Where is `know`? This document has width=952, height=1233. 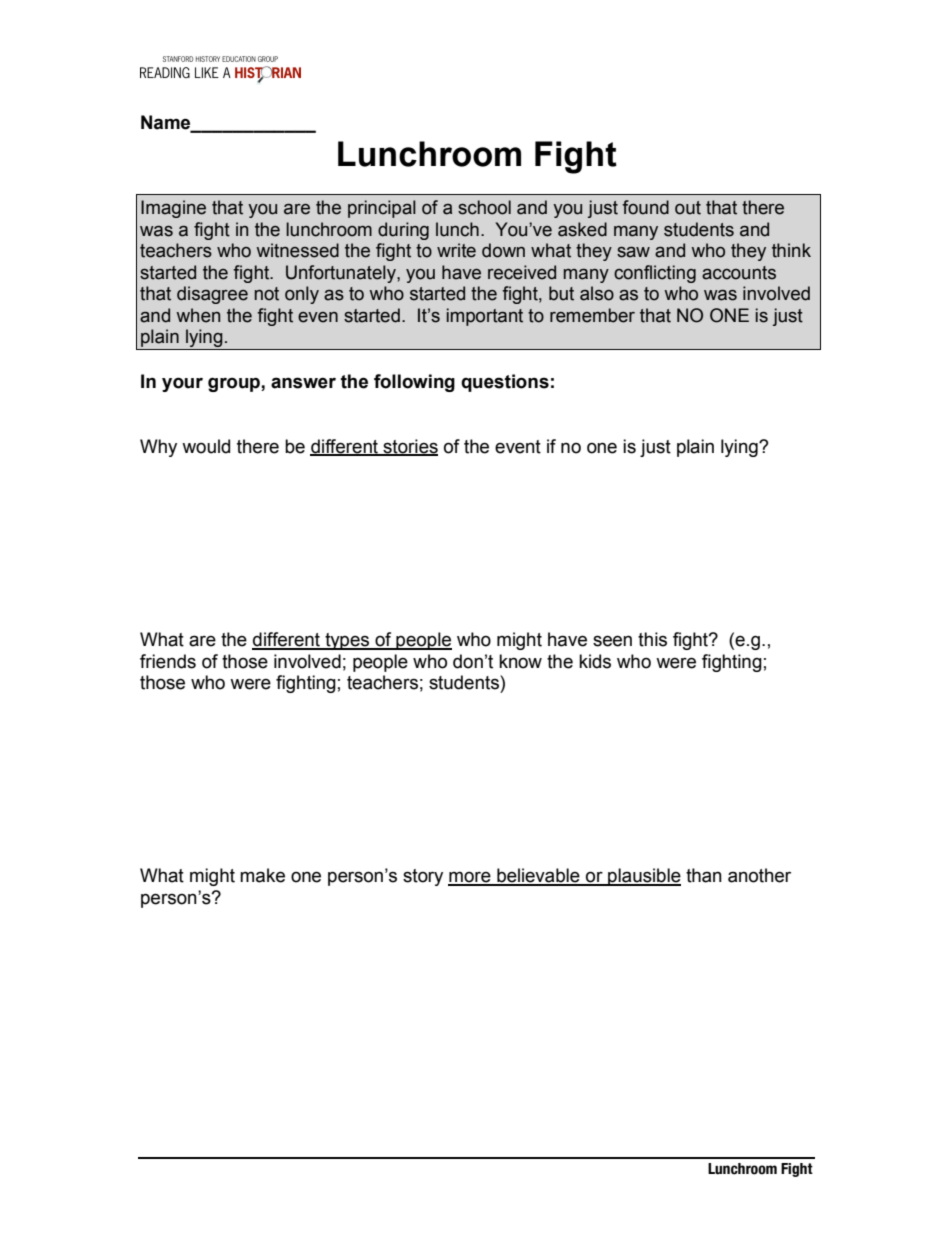 know is located at coordinates (520, 661).
